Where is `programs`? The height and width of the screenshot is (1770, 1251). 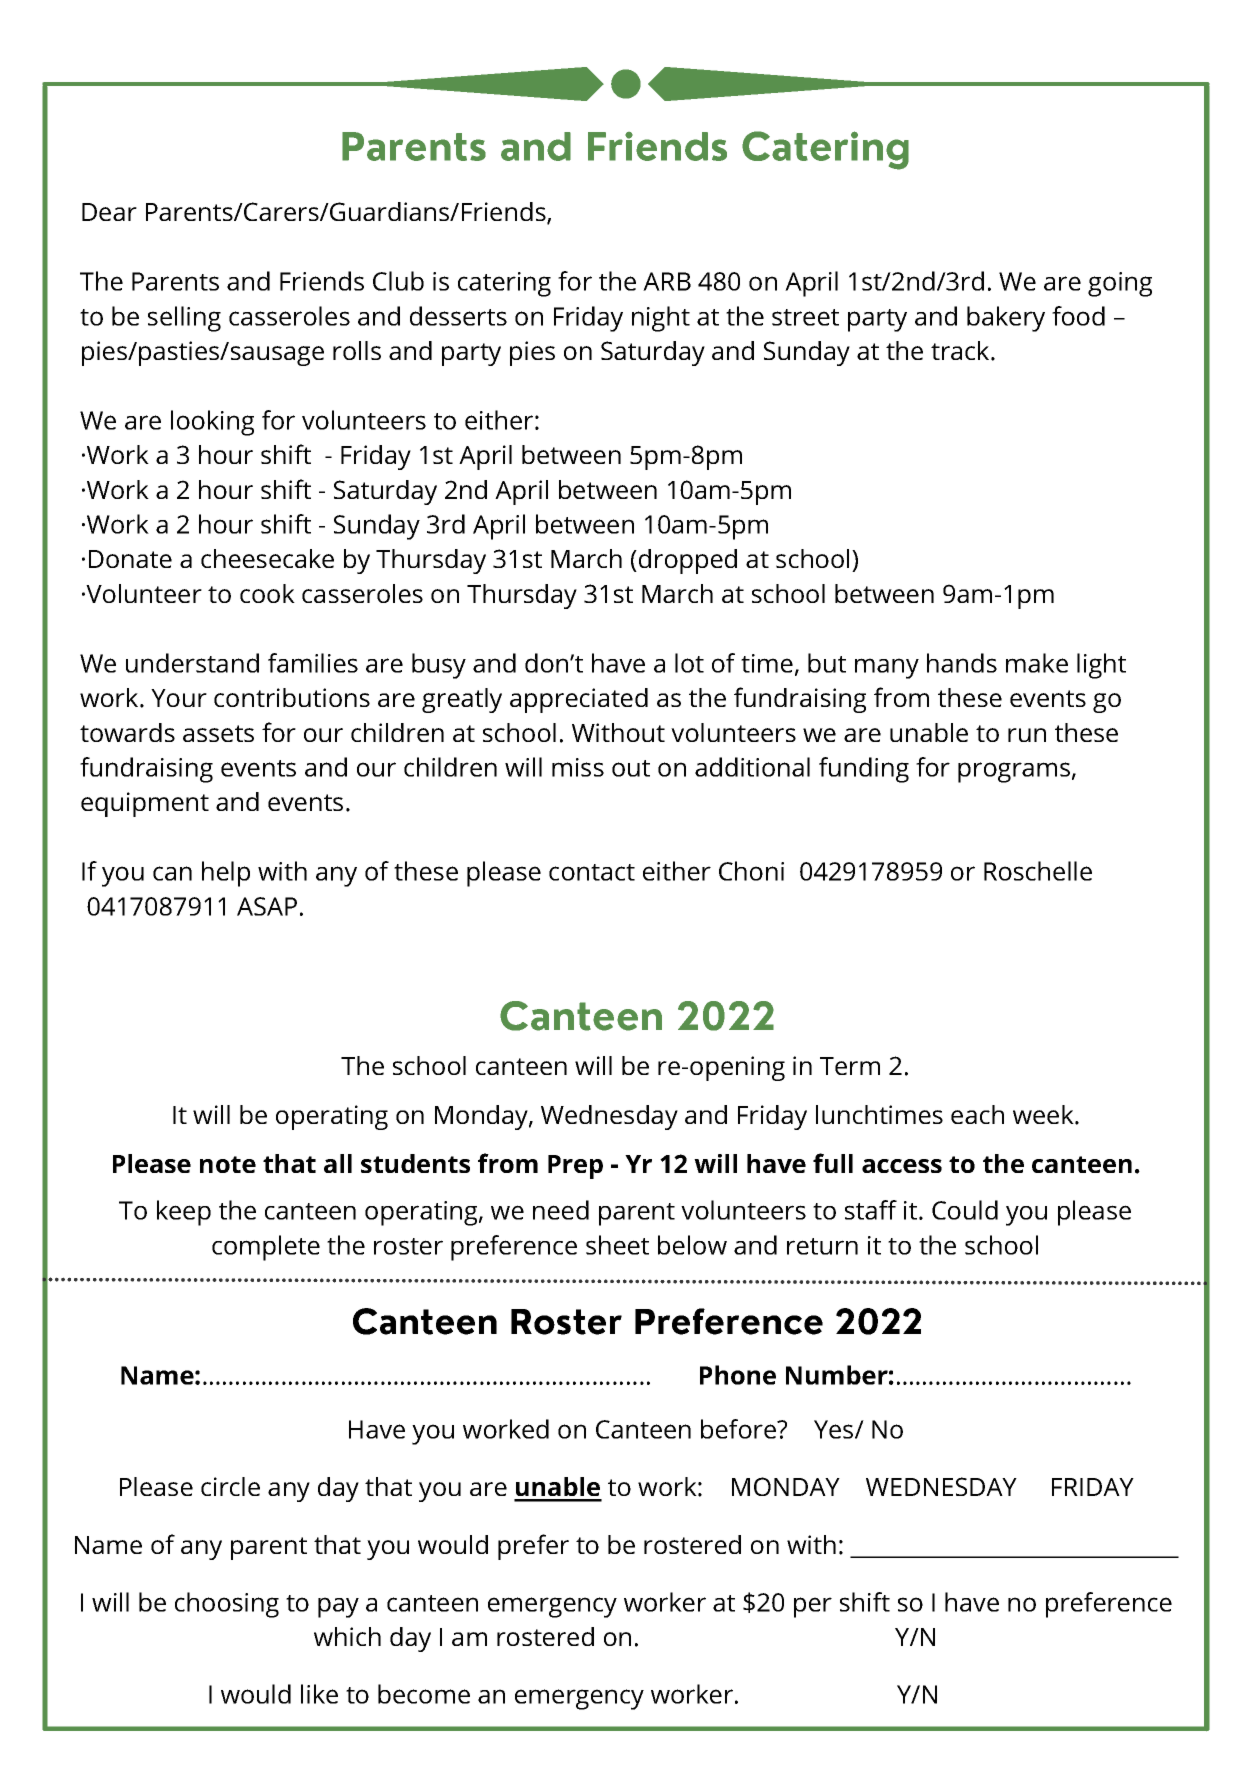 programs is located at coordinates (1014, 772).
